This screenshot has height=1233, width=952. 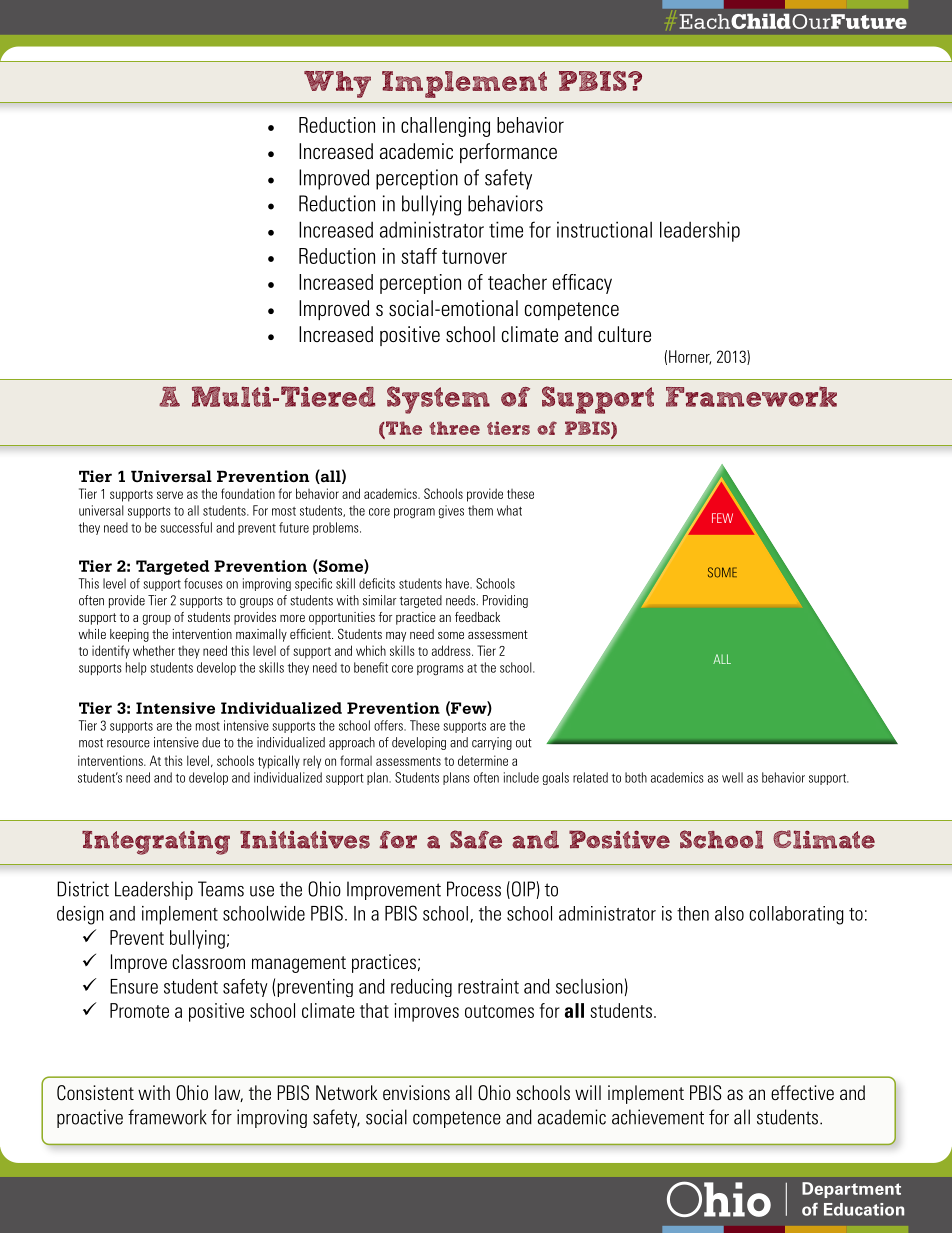 What do you see at coordinates (170, 495) in the screenshot?
I see `serve` at bounding box center [170, 495].
